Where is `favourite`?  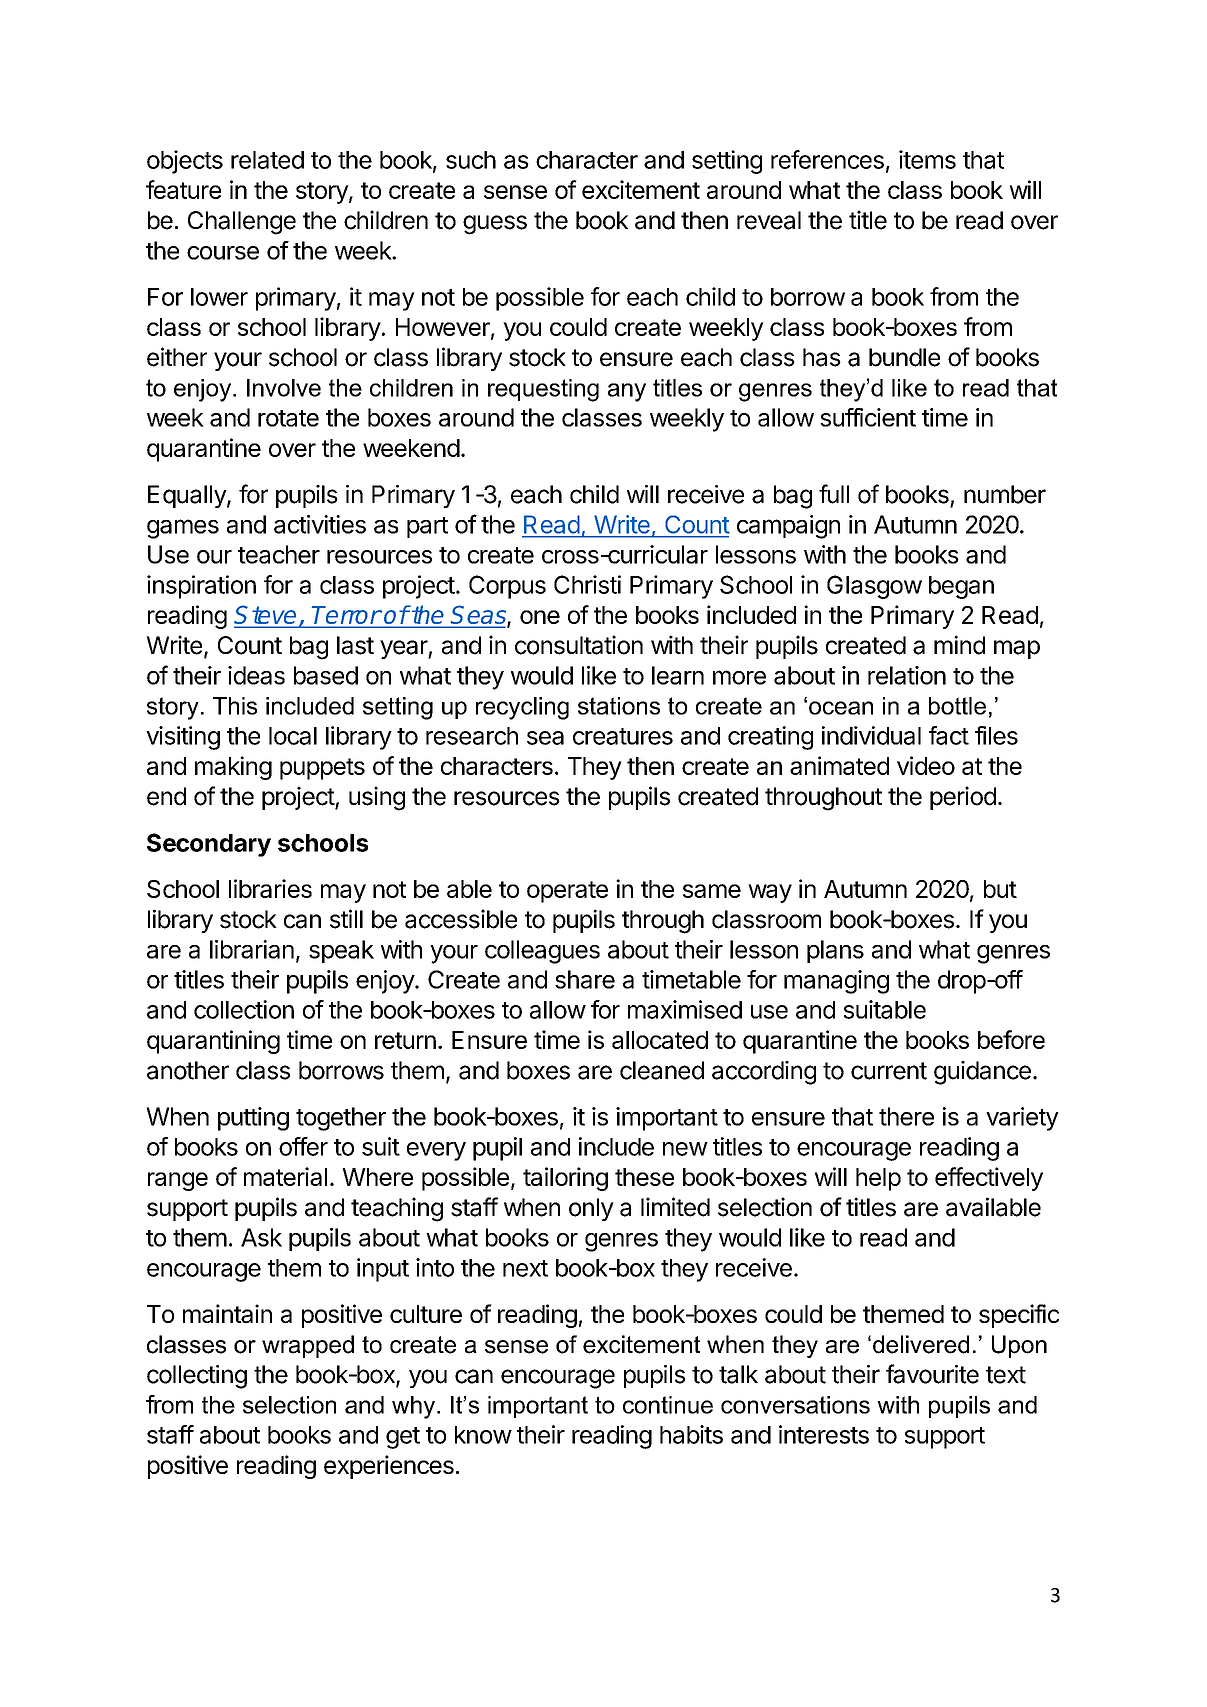
favourite is located at coordinates (932, 1374).
